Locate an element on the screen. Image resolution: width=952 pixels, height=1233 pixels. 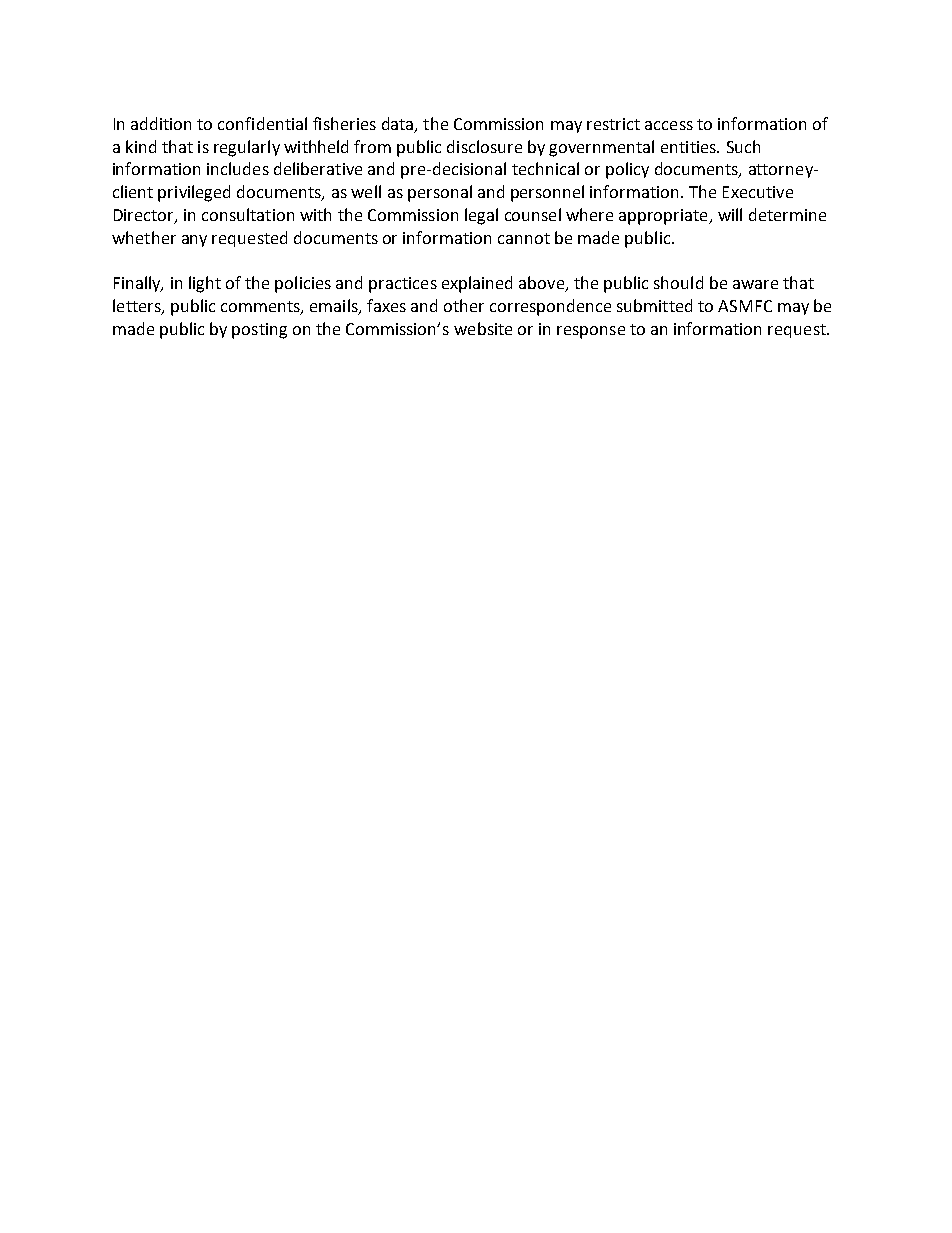
light is located at coordinates (205, 284).
